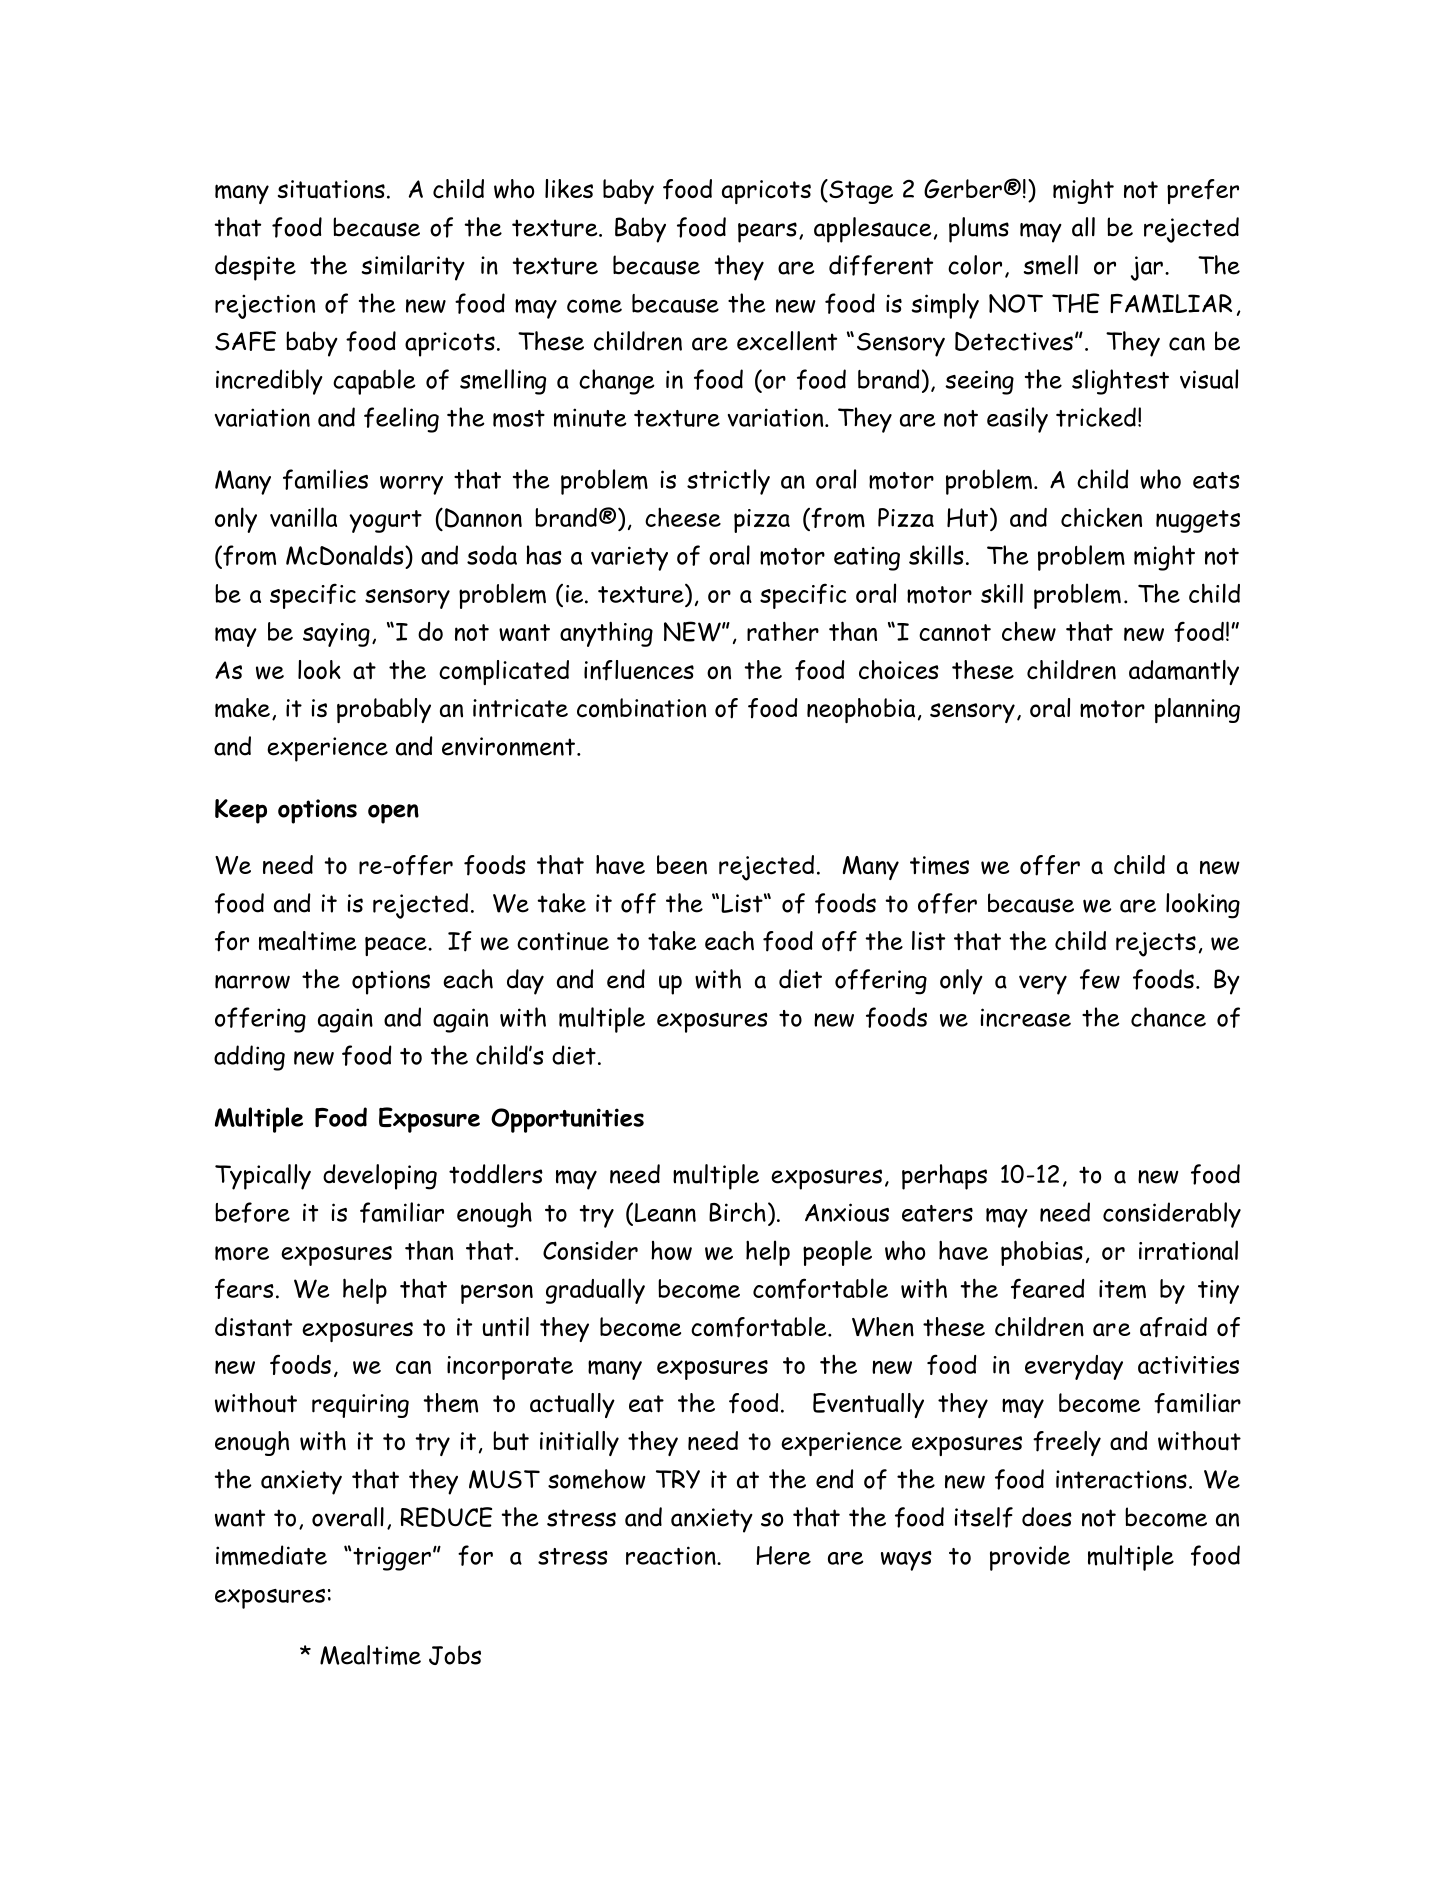 The height and width of the image is (1883, 1455). I want to click on situations, so click(331, 189).
